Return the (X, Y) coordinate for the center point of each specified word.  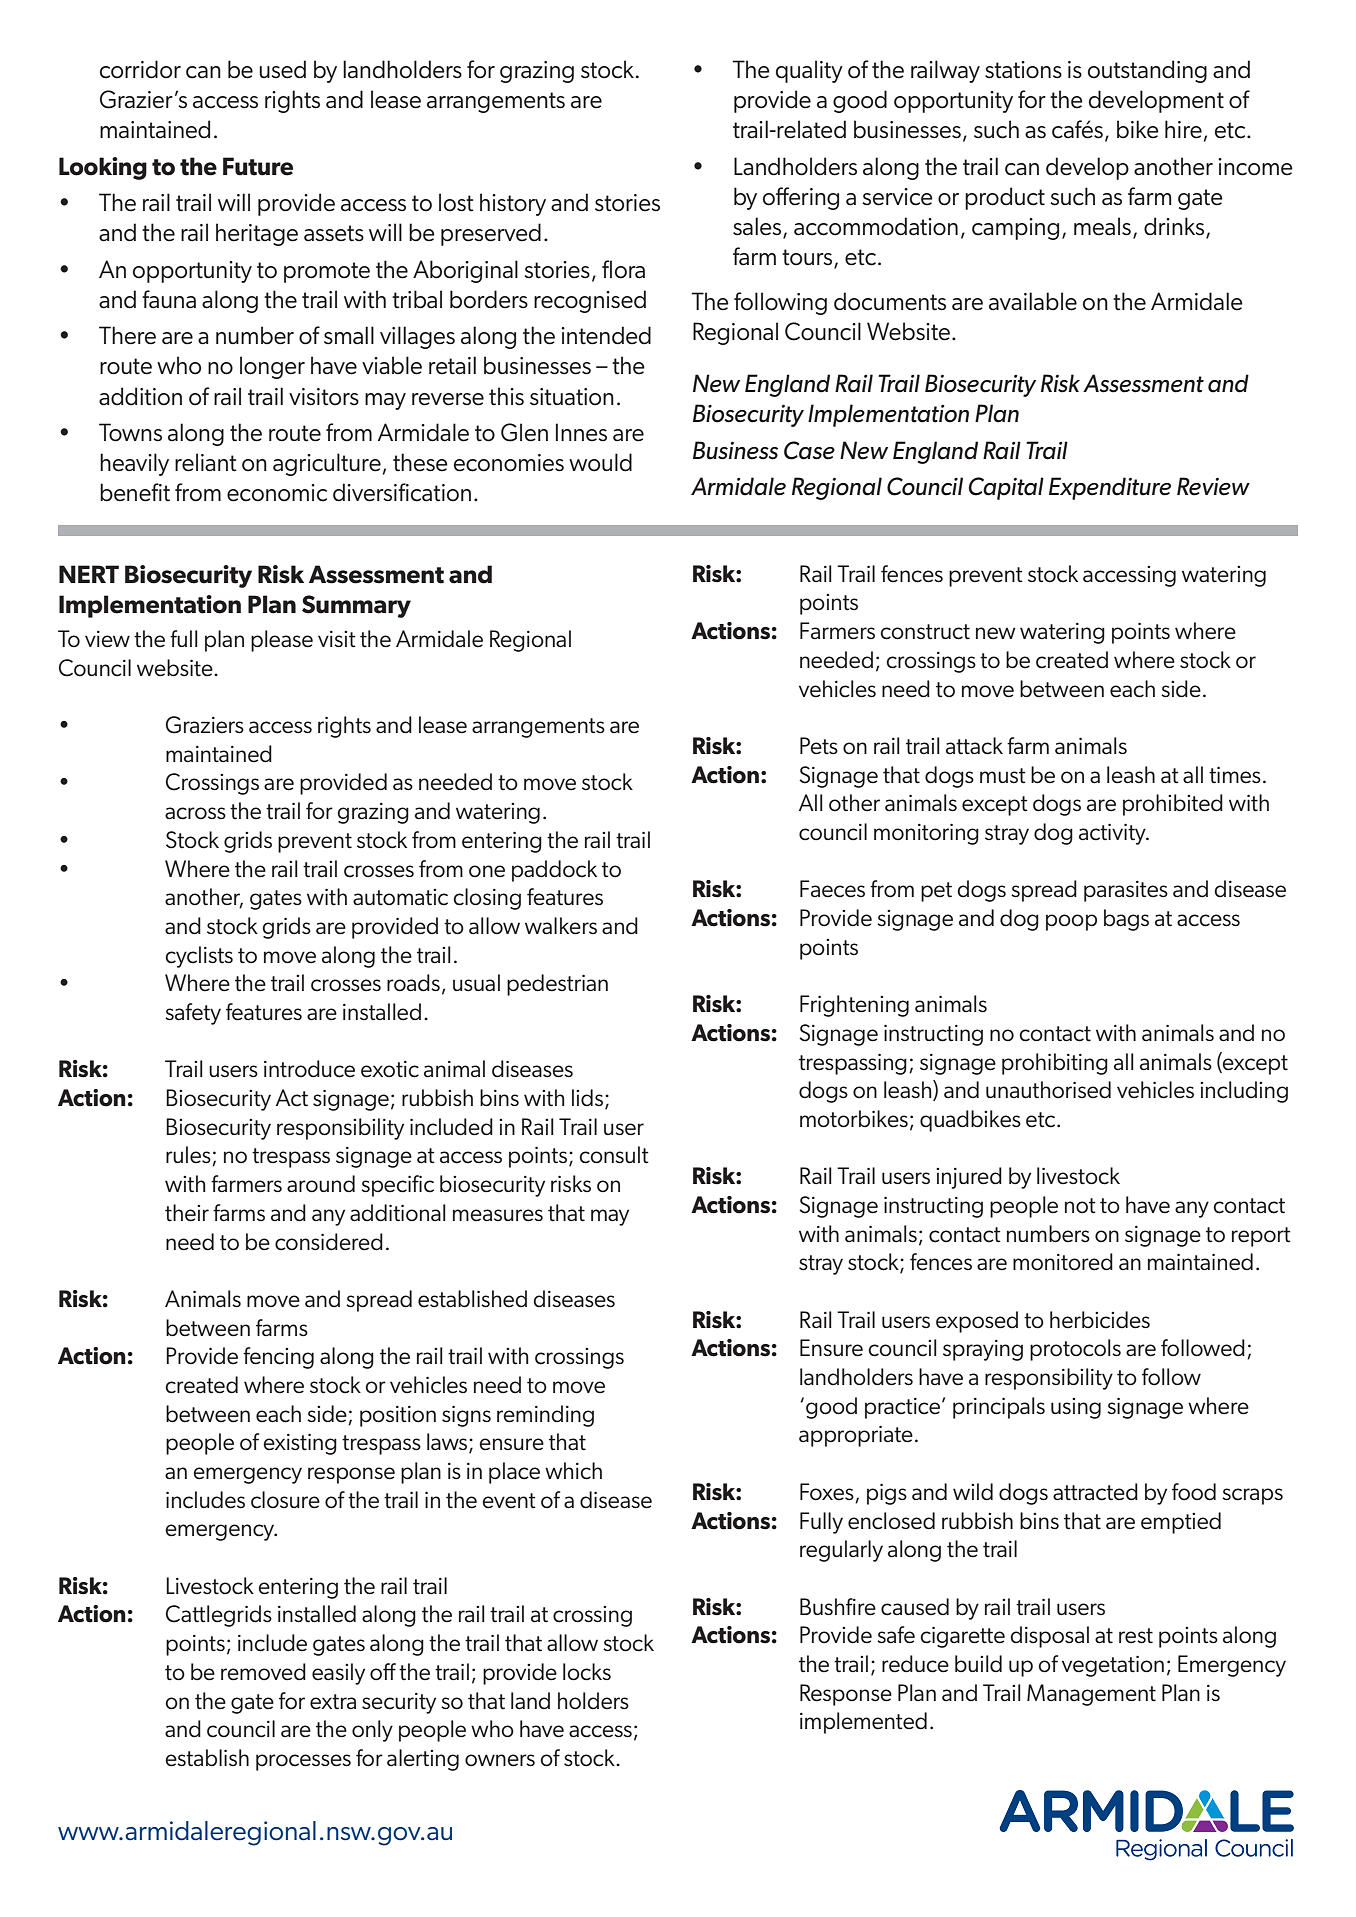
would (600, 462)
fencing (278, 1358)
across (195, 813)
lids (587, 1098)
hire (1183, 129)
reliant (206, 462)
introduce (309, 1069)
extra (333, 1702)
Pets (819, 746)
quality (809, 71)
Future (258, 166)
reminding (545, 1416)
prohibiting (1055, 1064)
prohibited (1173, 805)
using (1076, 1408)
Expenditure (1110, 488)
